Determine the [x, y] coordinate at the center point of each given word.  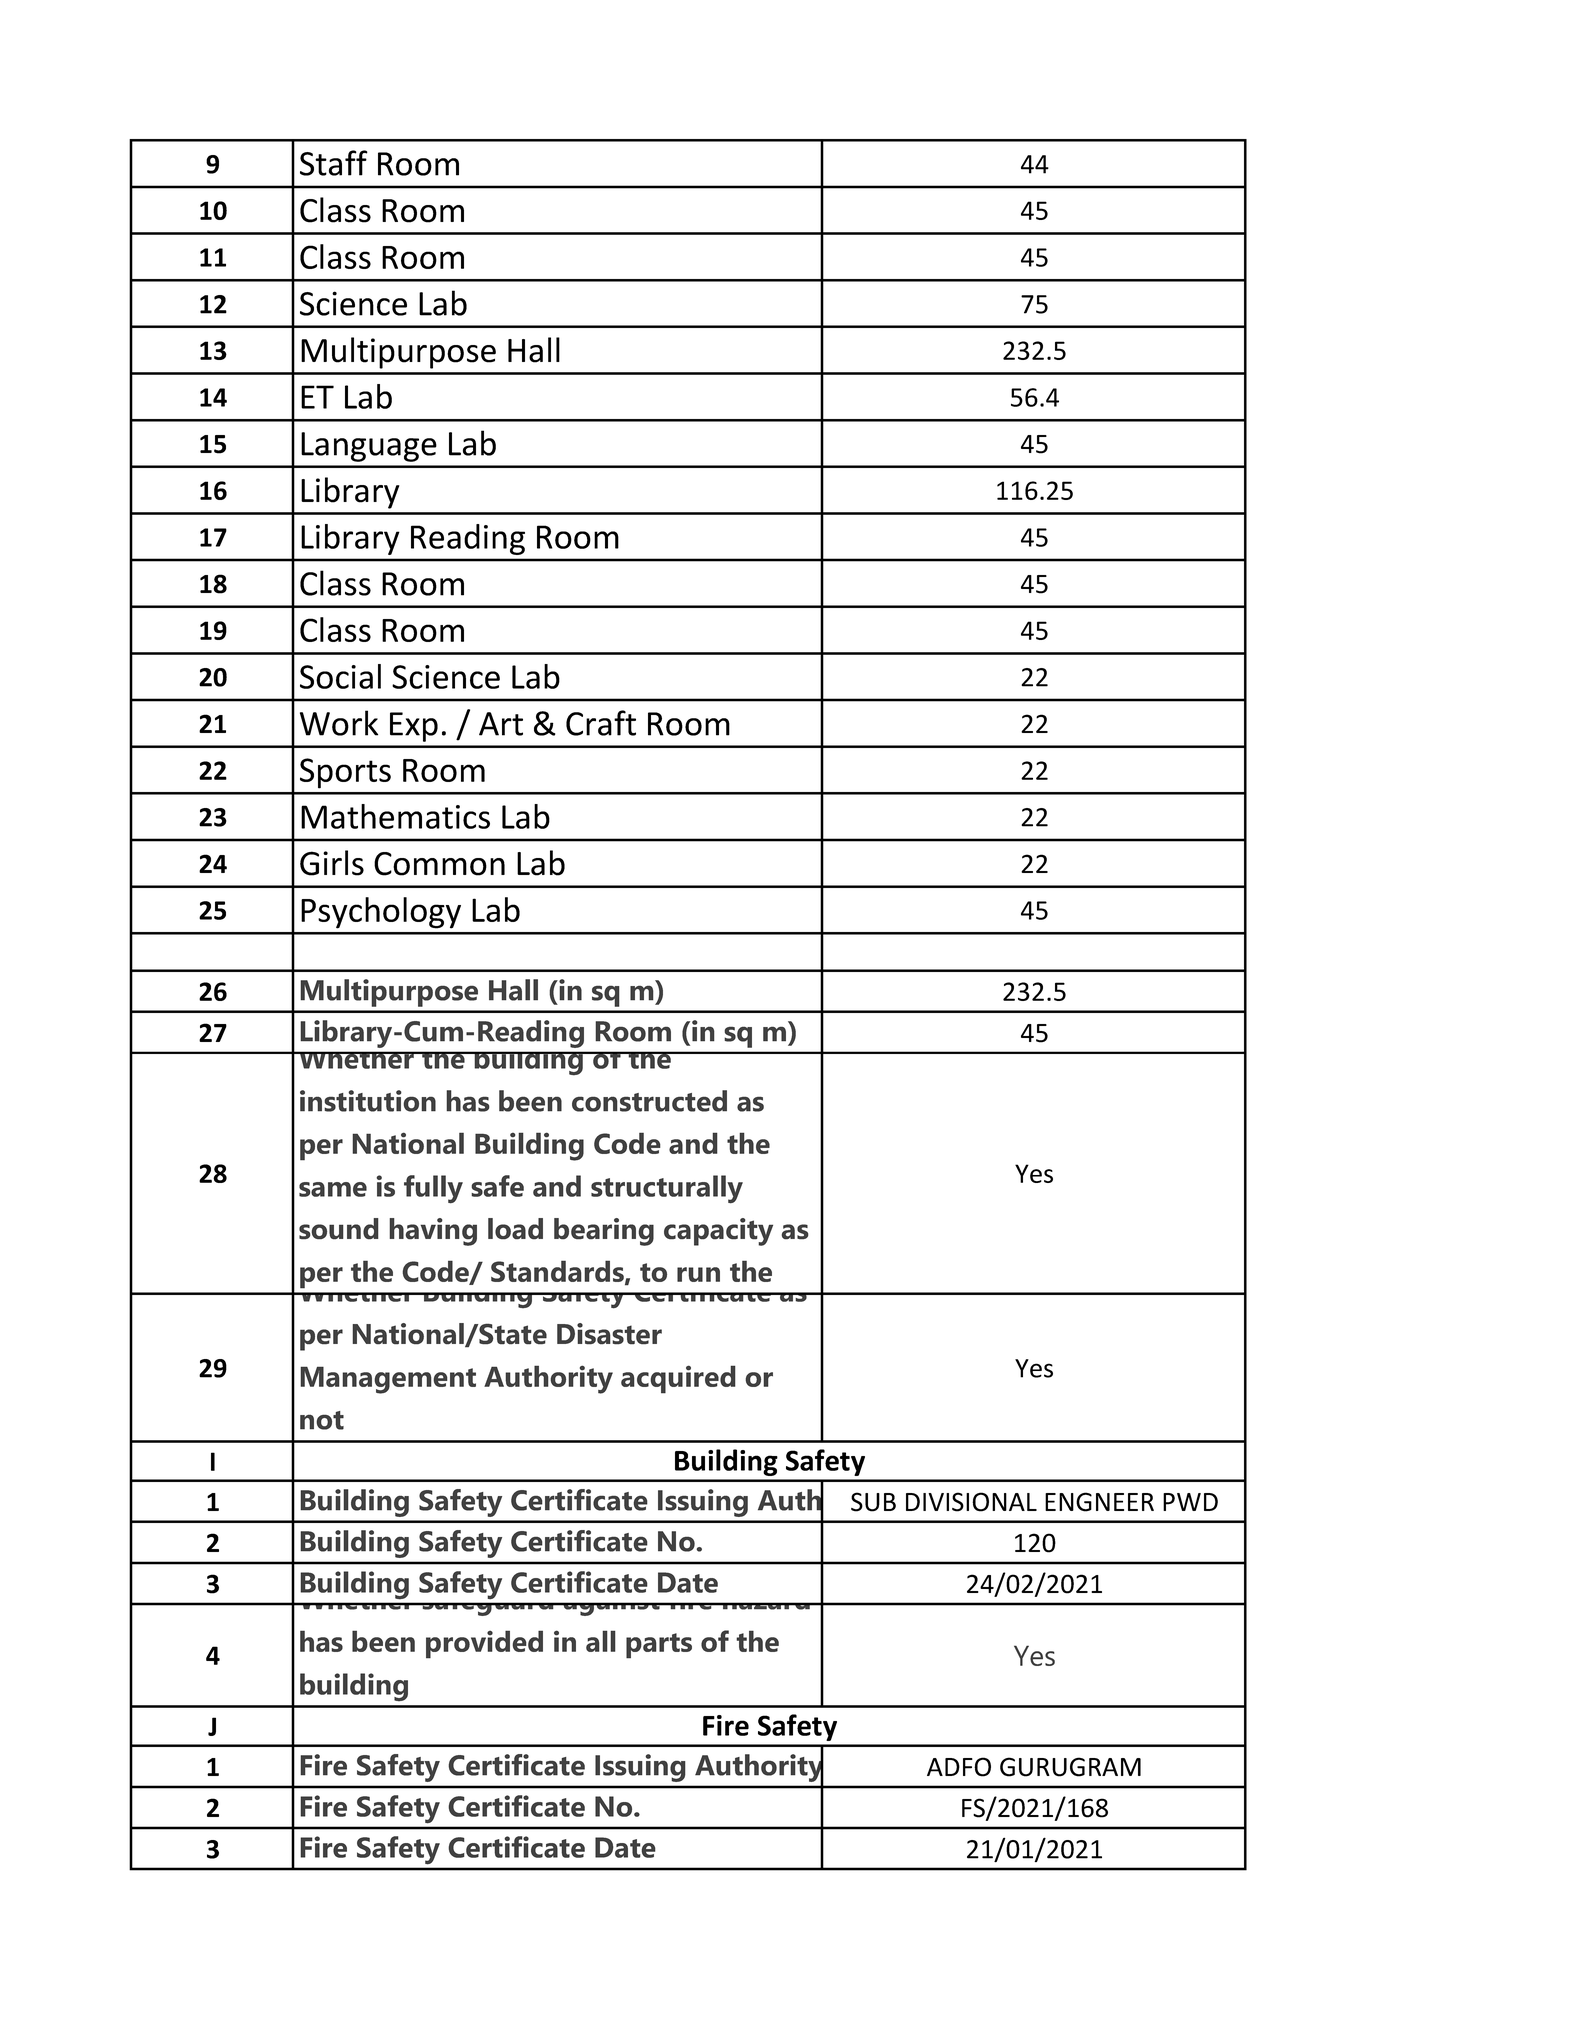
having [433, 1232]
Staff [334, 163]
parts [659, 1646]
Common [439, 864]
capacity [718, 1232]
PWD [1190, 1502]
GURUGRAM [1070, 1767]
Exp [414, 727]
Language [369, 447]
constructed [649, 1101]
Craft [601, 723]
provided [484, 1644]
